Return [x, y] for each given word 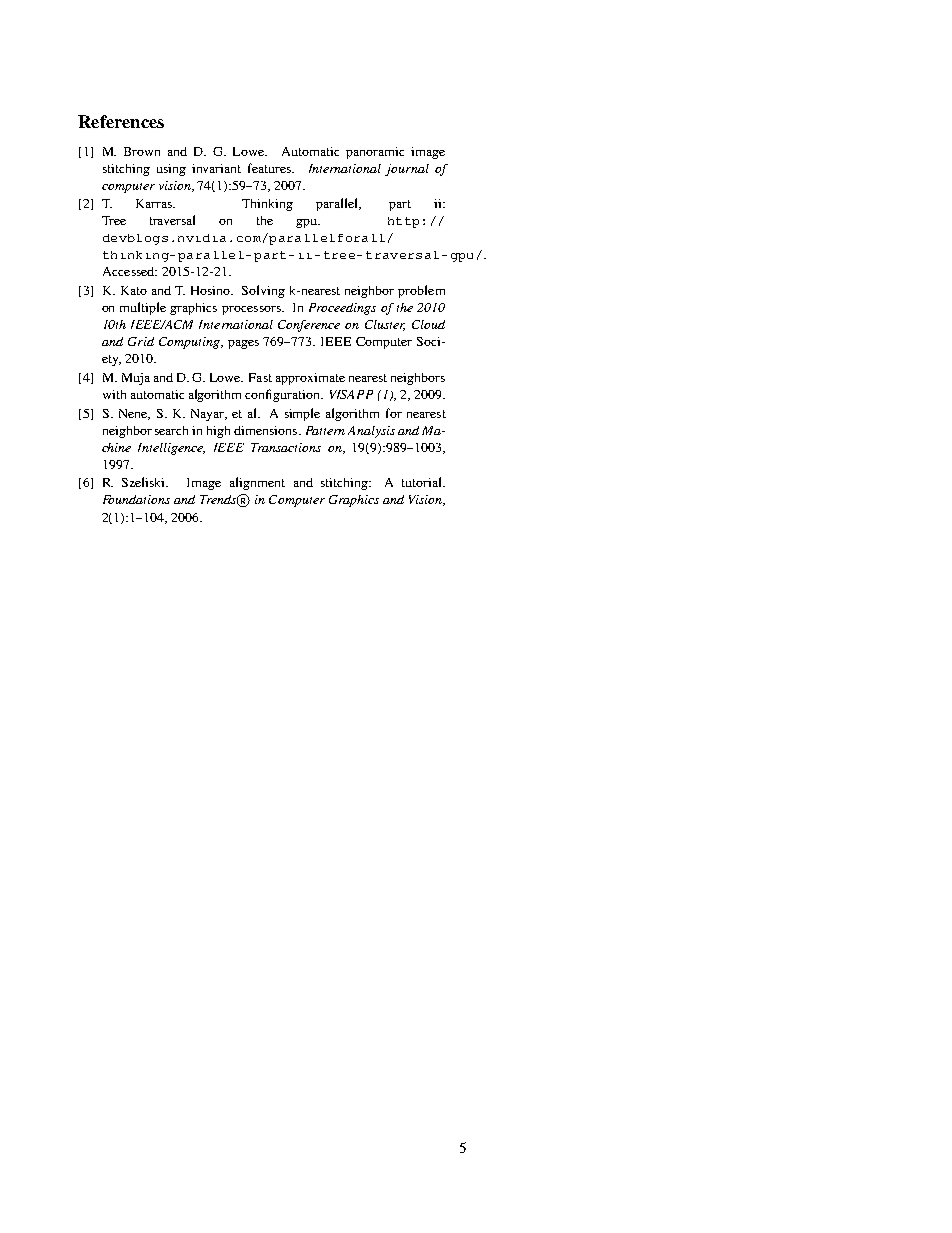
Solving [263, 291]
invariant [216, 168]
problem [421, 291]
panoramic [375, 153]
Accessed [130, 271]
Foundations [136, 499]
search [171, 430]
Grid [141, 341]
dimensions [267, 430]
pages [243, 344]
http [403, 222]
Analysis [371, 432]
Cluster [385, 325]
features [270, 168]
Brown [142, 151]
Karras [155, 203]
